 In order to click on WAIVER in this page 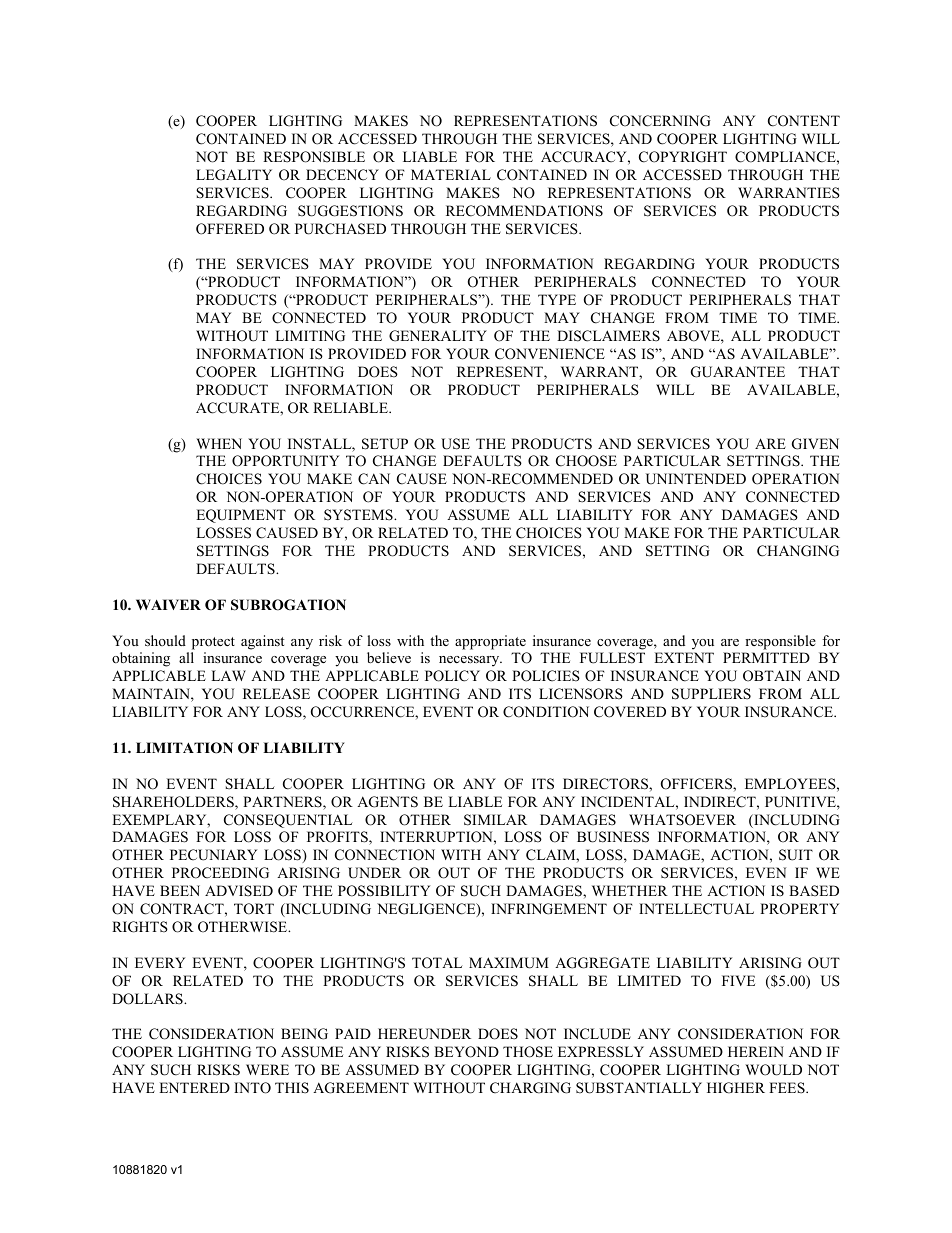, I will do `click(168, 604)`.
